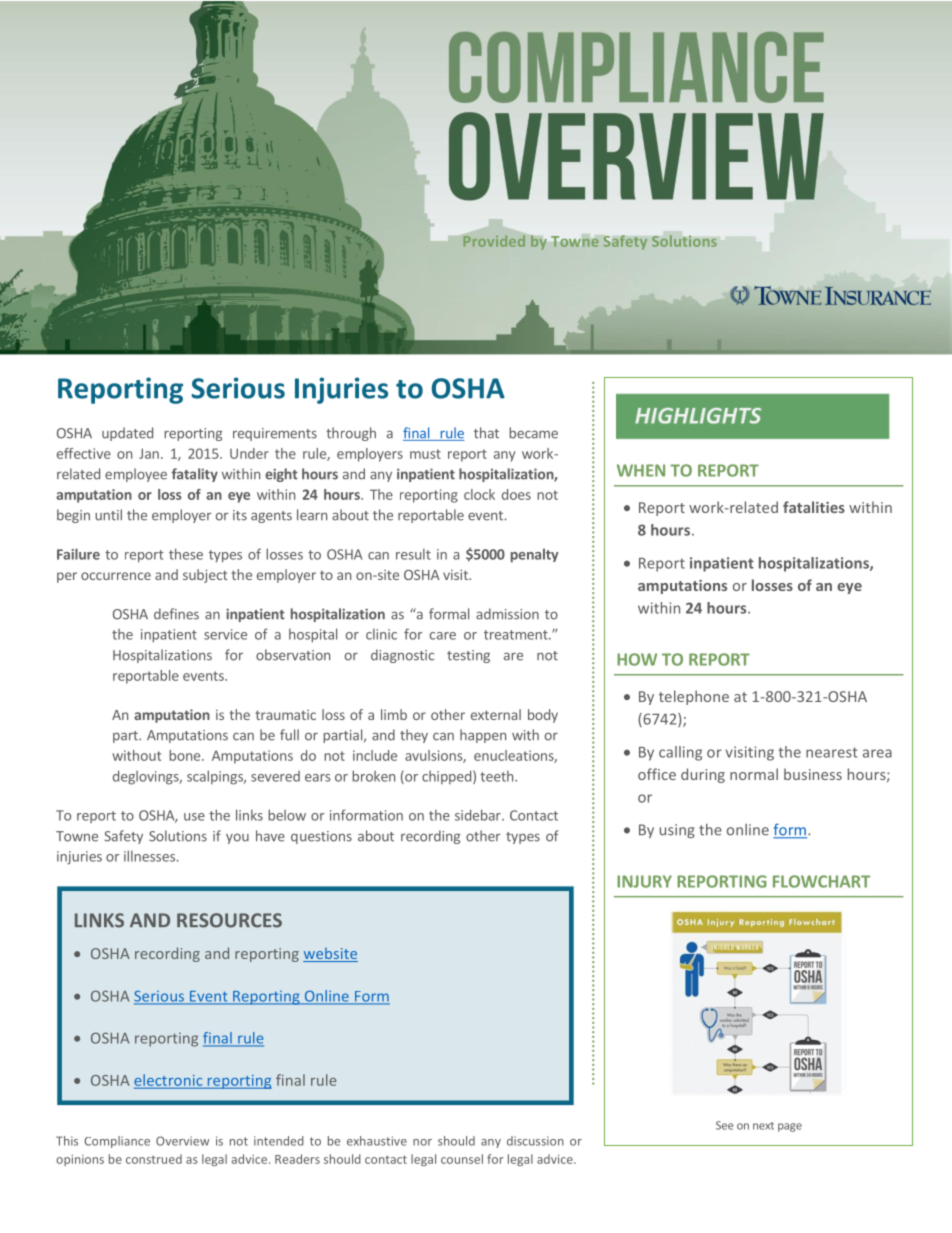 This screenshot has width=952, height=1233. What do you see at coordinates (183, 1141) in the screenshot?
I see `Overview` at bounding box center [183, 1141].
